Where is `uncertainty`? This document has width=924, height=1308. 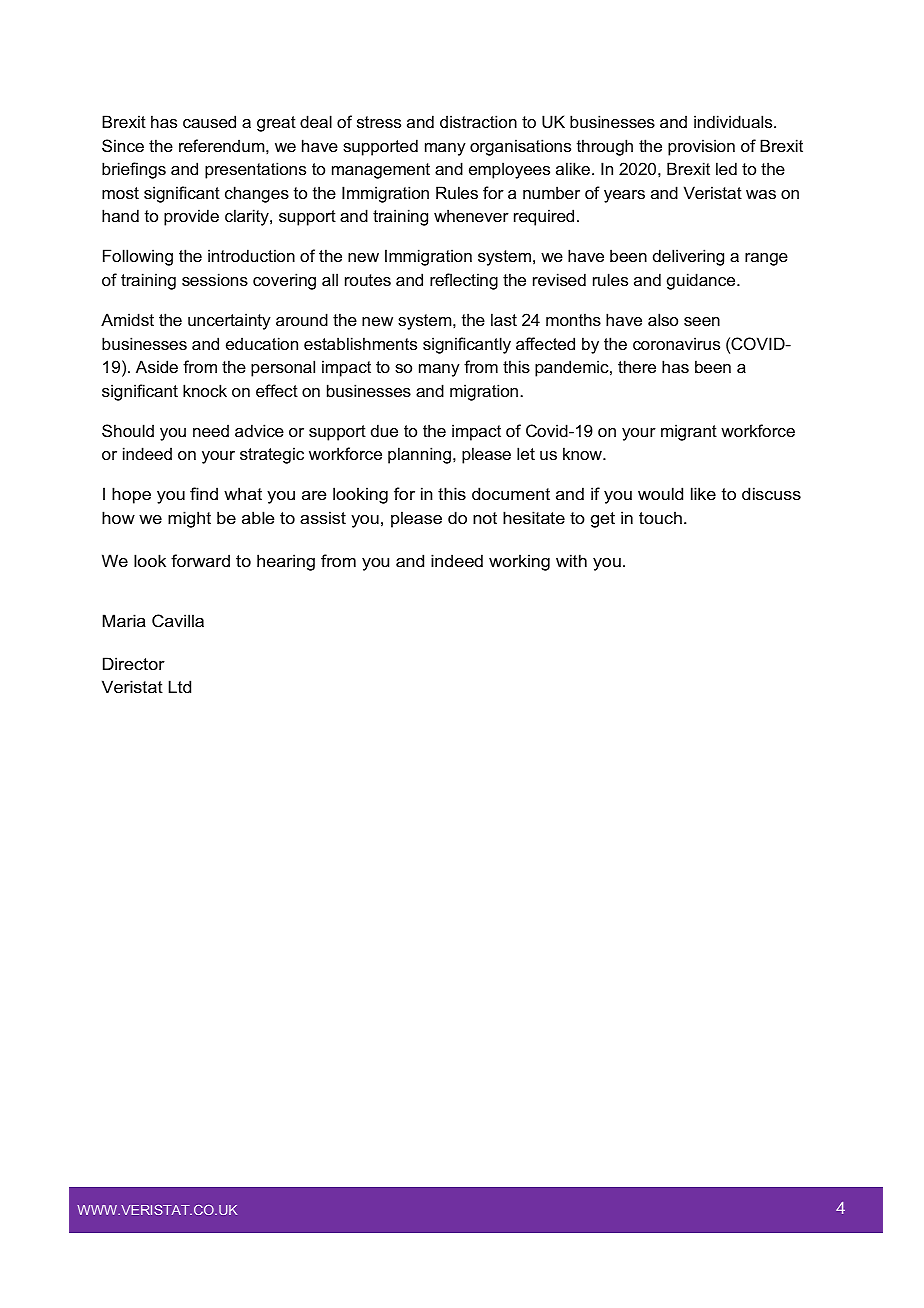 uncertainty is located at coordinates (229, 321).
